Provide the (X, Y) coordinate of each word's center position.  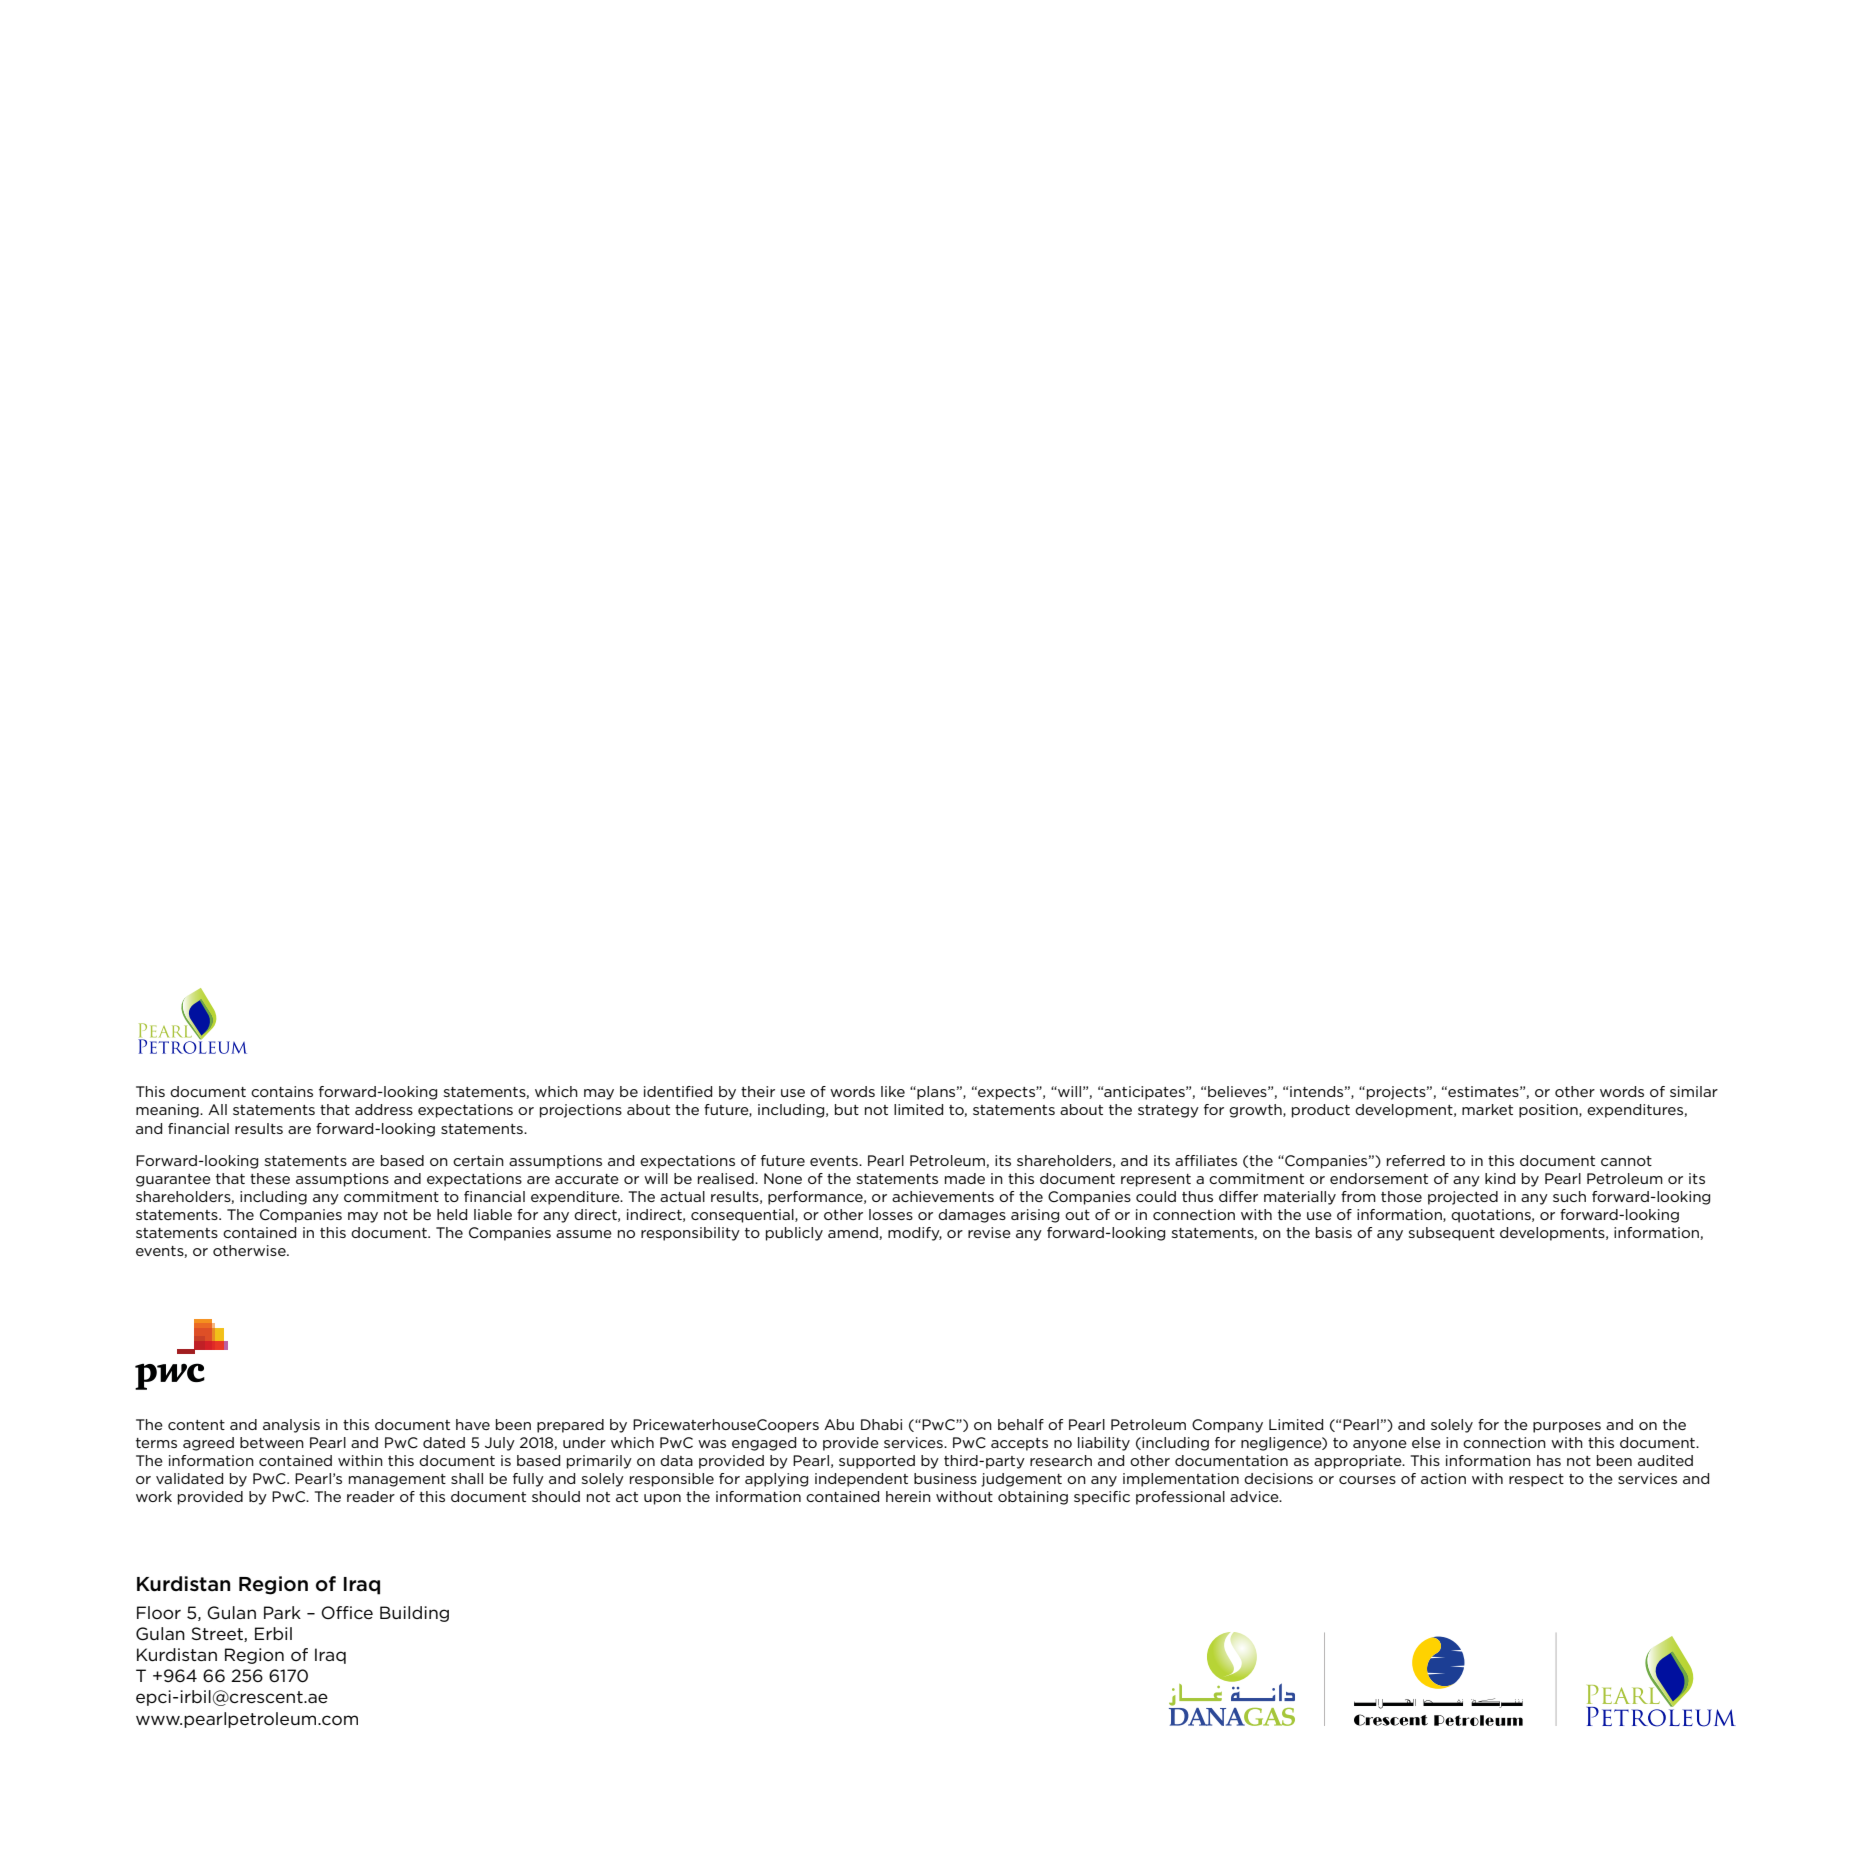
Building (414, 1614)
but (847, 1109)
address (384, 1109)
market (1487, 1109)
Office (347, 1612)
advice (1255, 1496)
